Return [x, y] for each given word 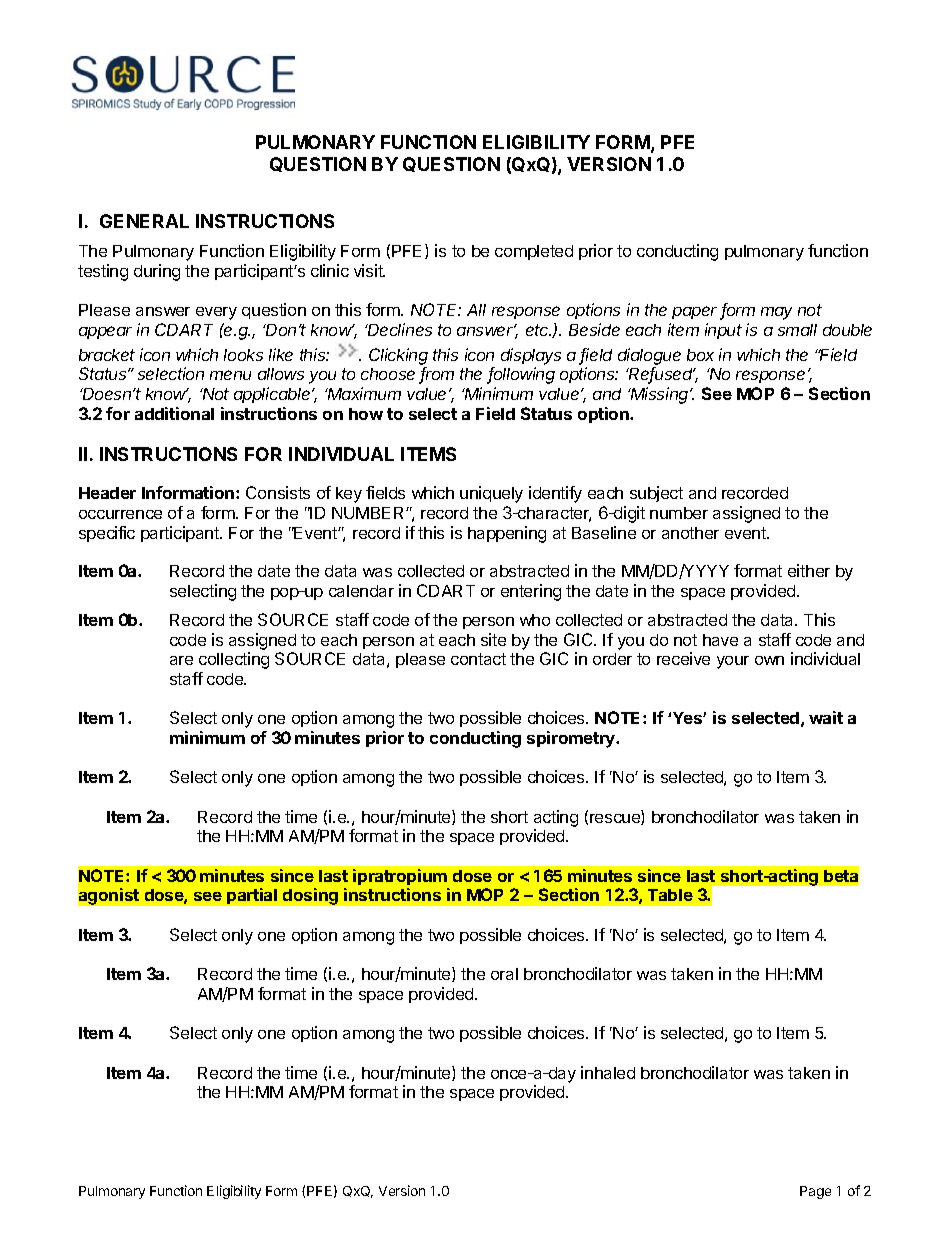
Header [107, 493]
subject [656, 494]
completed [534, 252]
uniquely [491, 494]
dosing [310, 896]
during [157, 272]
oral [504, 974]
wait [826, 717]
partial [252, 896]
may [776, 313]
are [181, 660]
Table [670, 895]
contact [478, 659]
